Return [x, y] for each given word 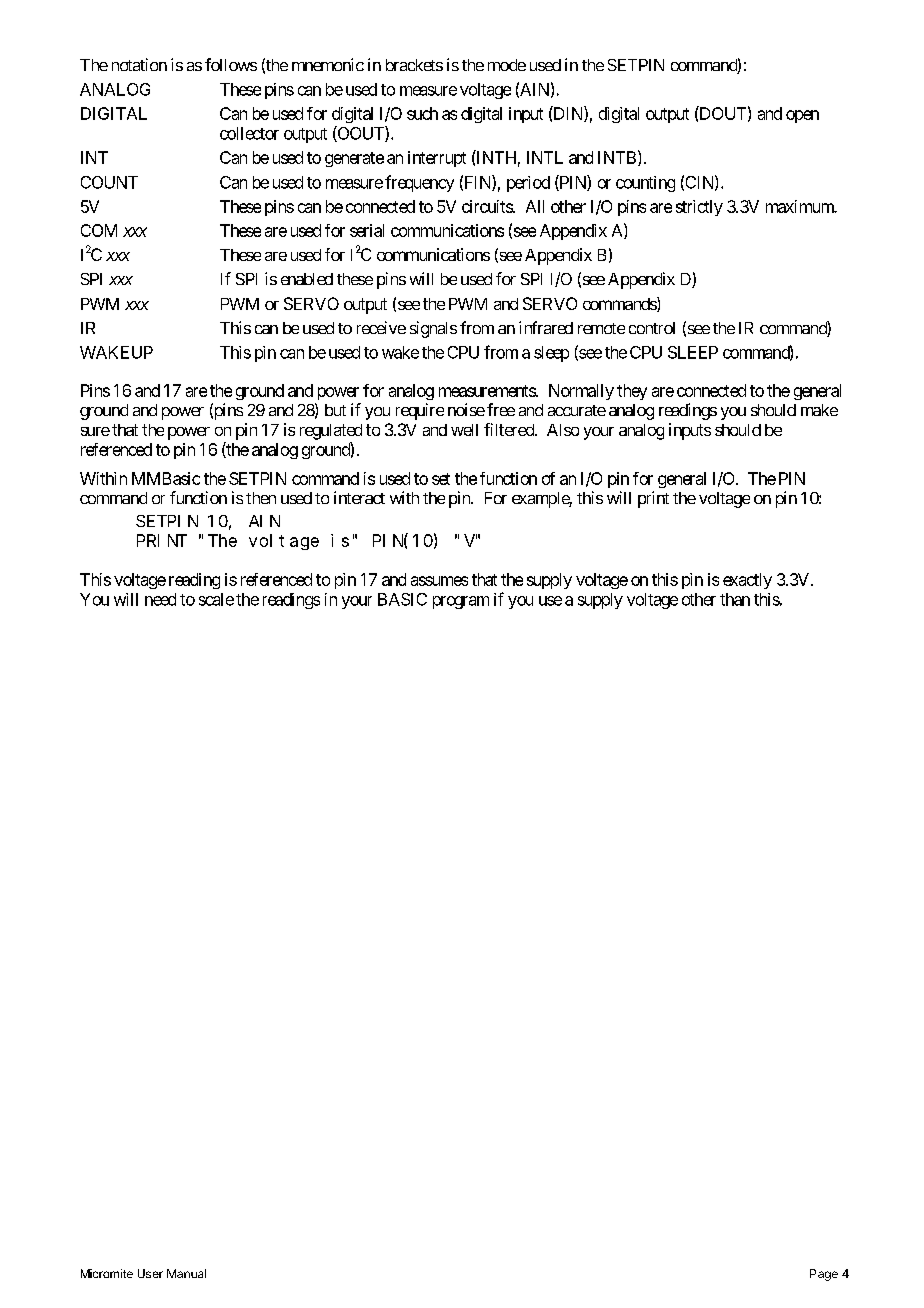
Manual [186, 1273]
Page [824, 1275]
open [802, 116]
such [422, 113]
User [150, 1273]
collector [249, 133]
